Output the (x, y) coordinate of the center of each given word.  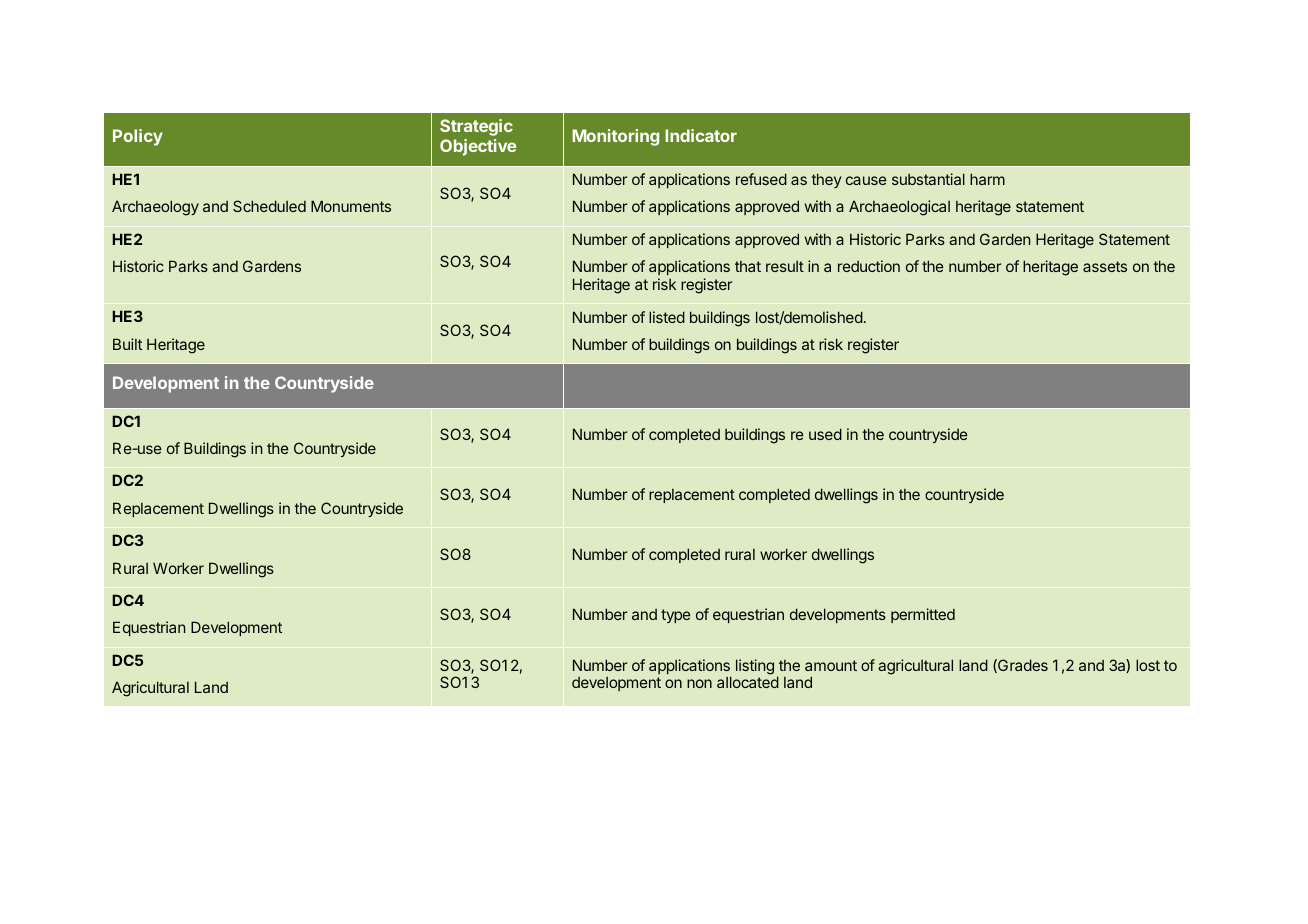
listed (667, 317)
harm (987, 179)
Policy (138, 137)
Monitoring (615, 137)
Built (127, 344)
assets (1105, 266)
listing (755, 667)
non (699, 683)
